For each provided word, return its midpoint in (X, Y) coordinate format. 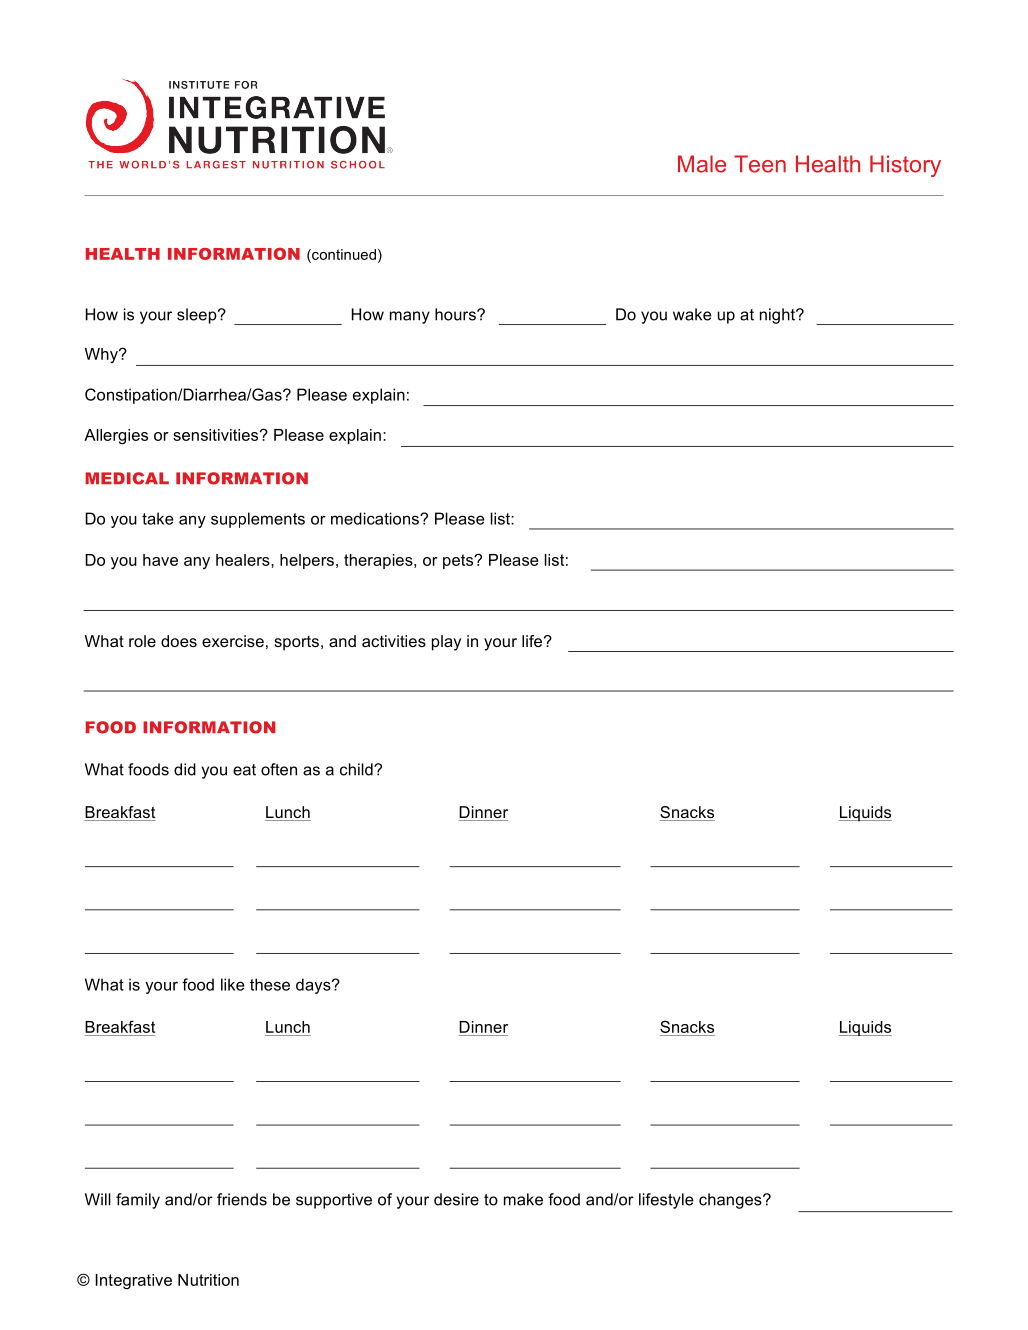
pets (459, 561)
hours (456, 314)
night (778, 316)
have (160, 560)
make (523, 1199)
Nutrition (208, 1280)
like (233, 984)
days (314, 986)
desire (456, 1199)
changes (731, 1201)
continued (343, 254)
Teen (760, 164)
